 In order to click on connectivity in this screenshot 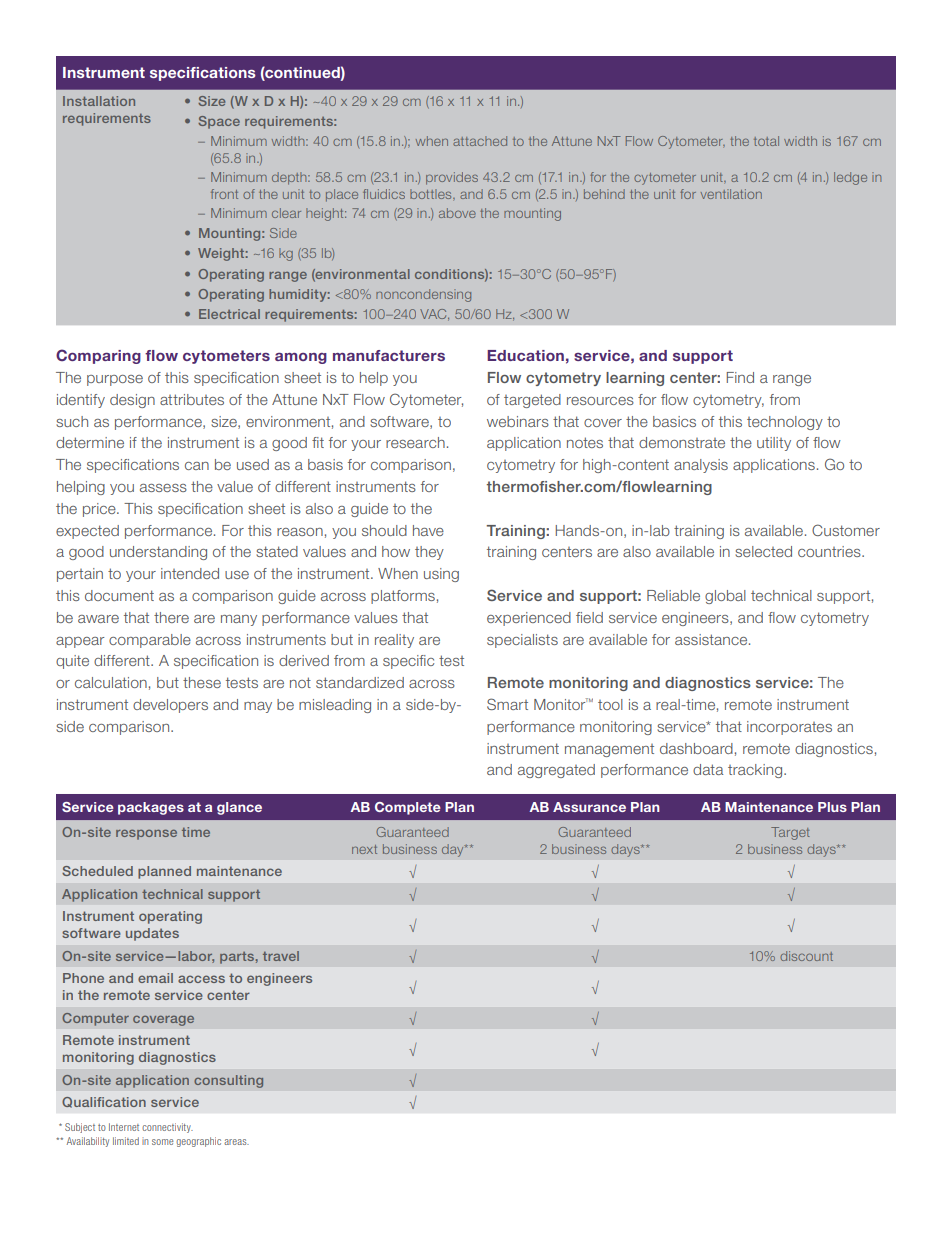, I will do `click(167, 1128)`.
